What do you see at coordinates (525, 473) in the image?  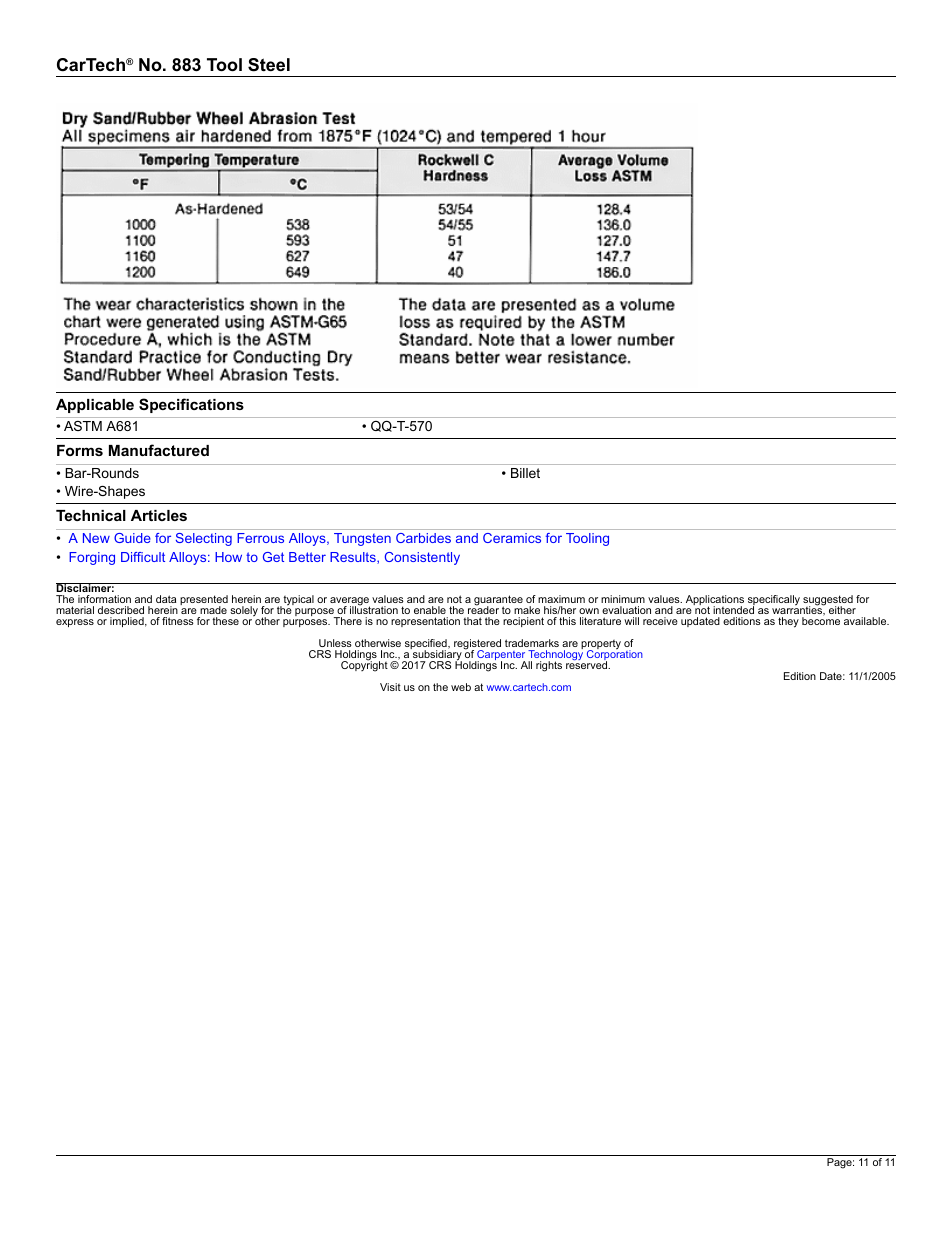 I see `Billet` at bounding box center [525, 473].
